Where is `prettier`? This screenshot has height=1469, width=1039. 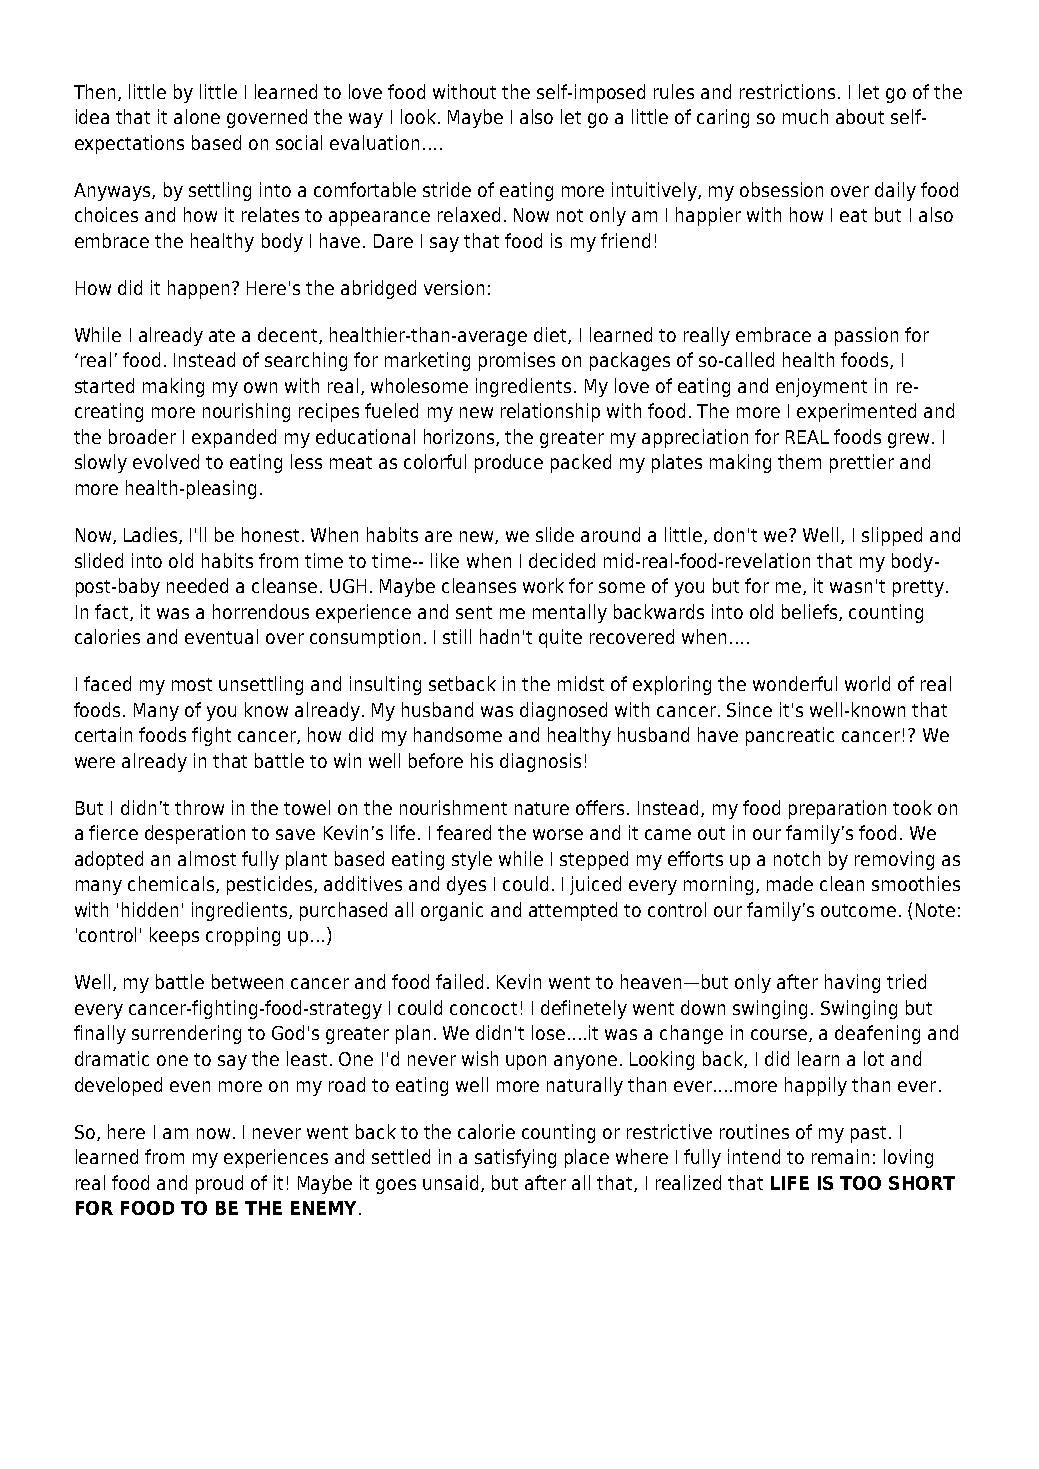 prettier is located at coordinates (862, 463).
